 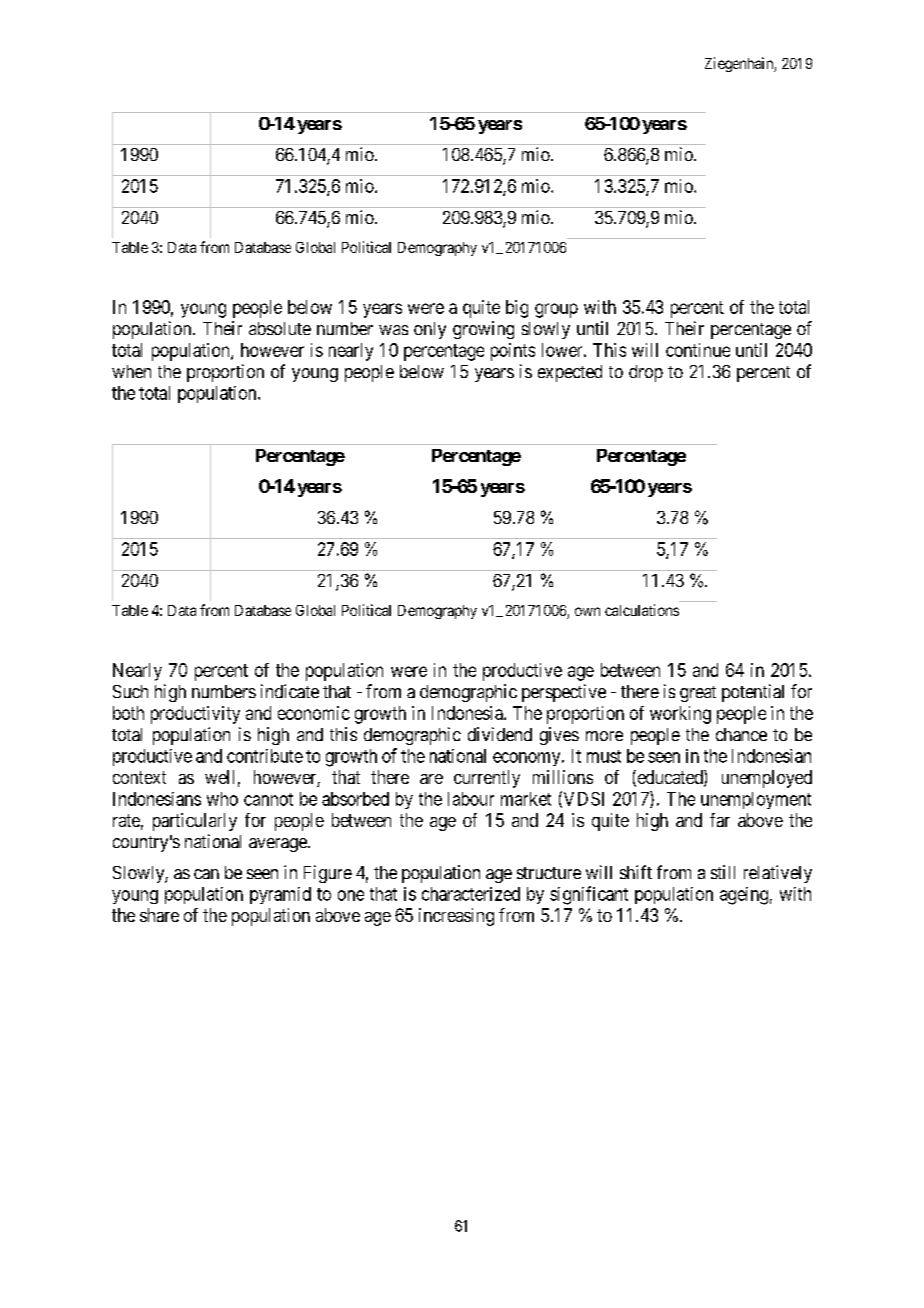 What do you see at coordinates (698, 350) in the page?
I see `continue` at bounding box center [698, 350].
